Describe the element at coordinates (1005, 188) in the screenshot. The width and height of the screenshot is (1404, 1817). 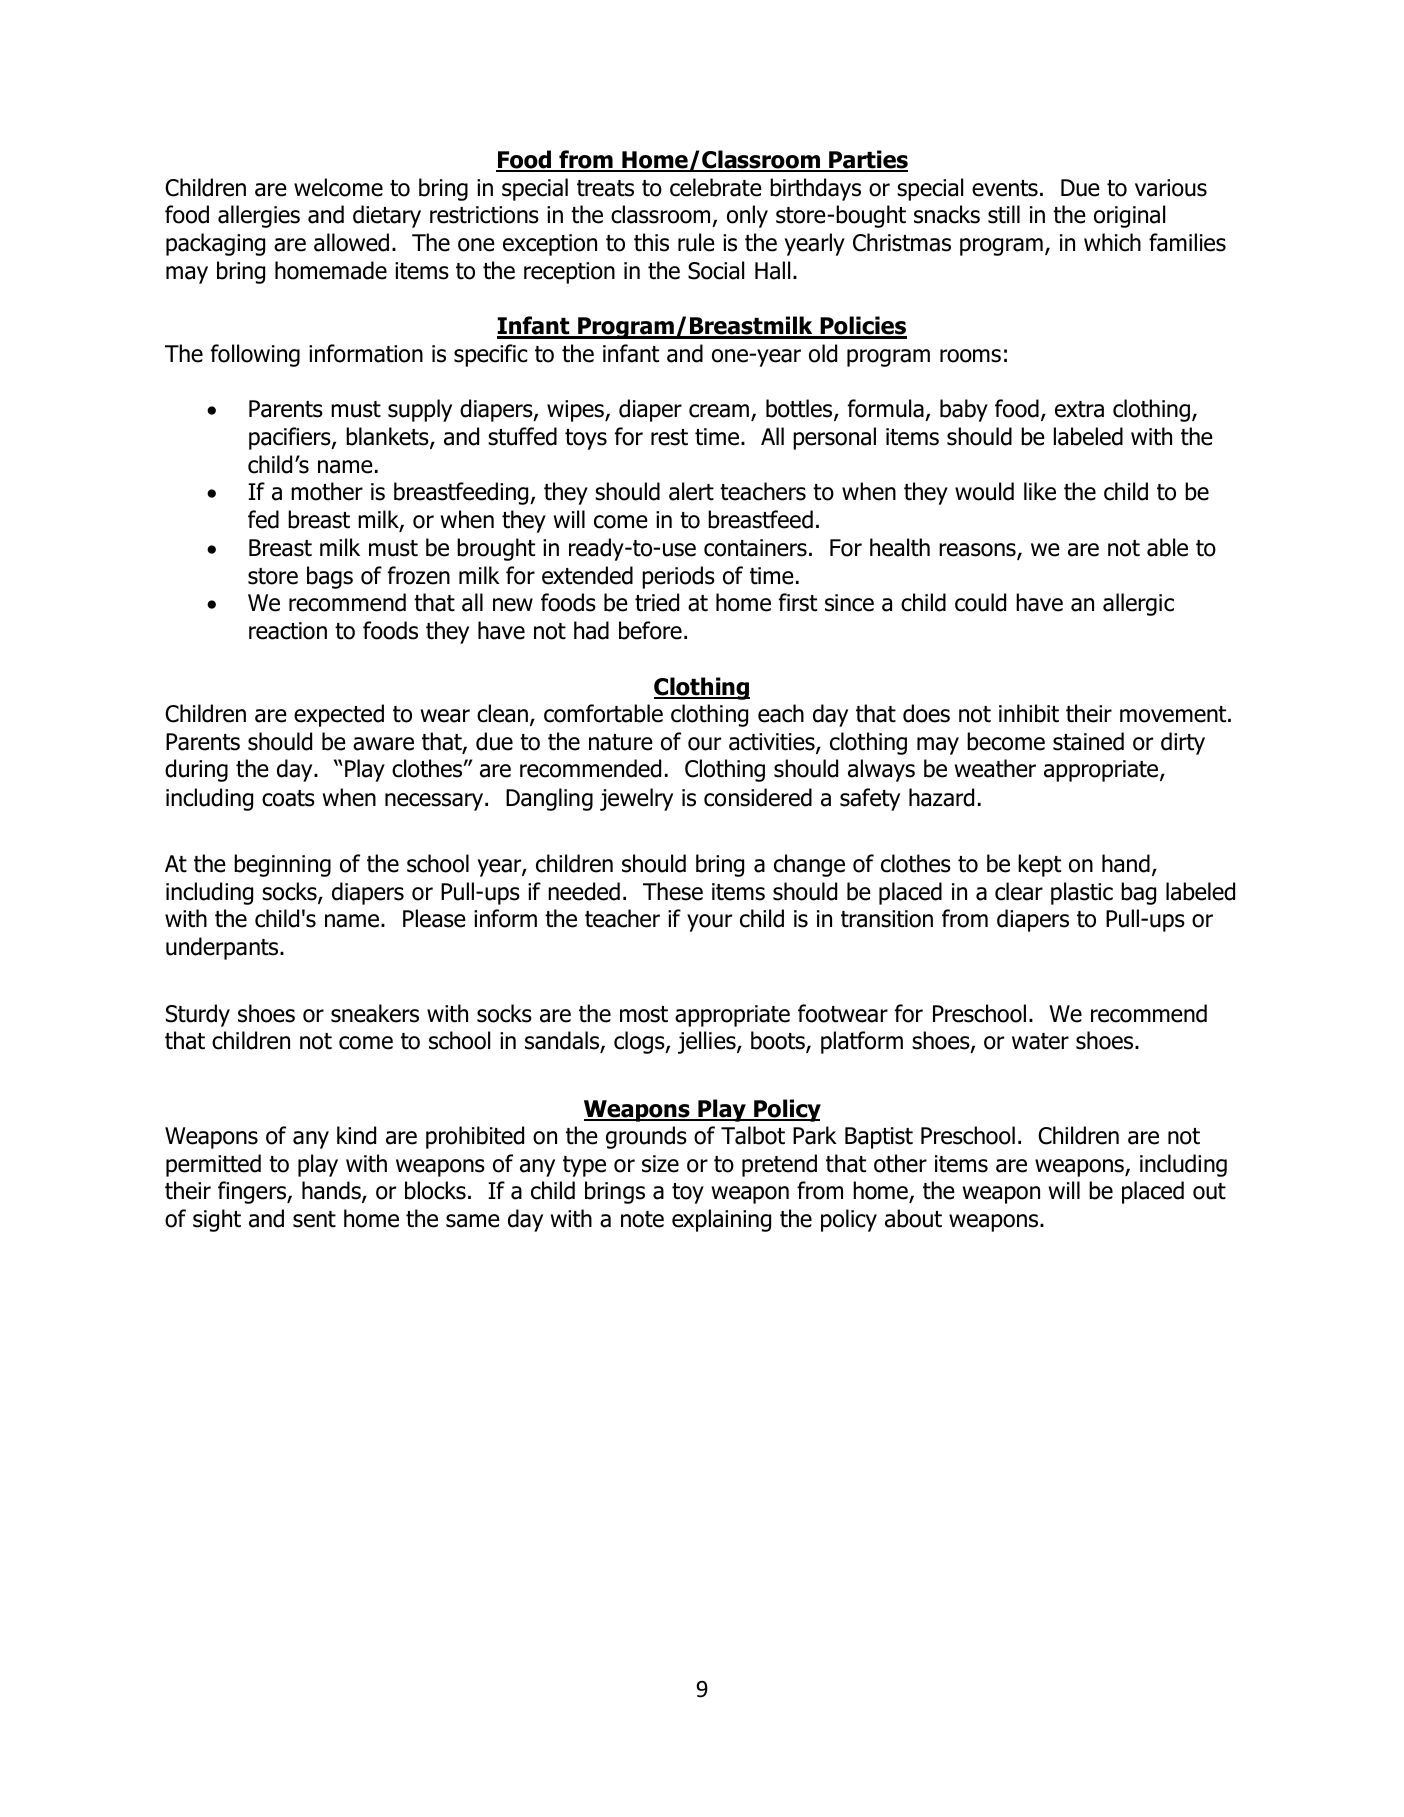
I see `events` at that location.
